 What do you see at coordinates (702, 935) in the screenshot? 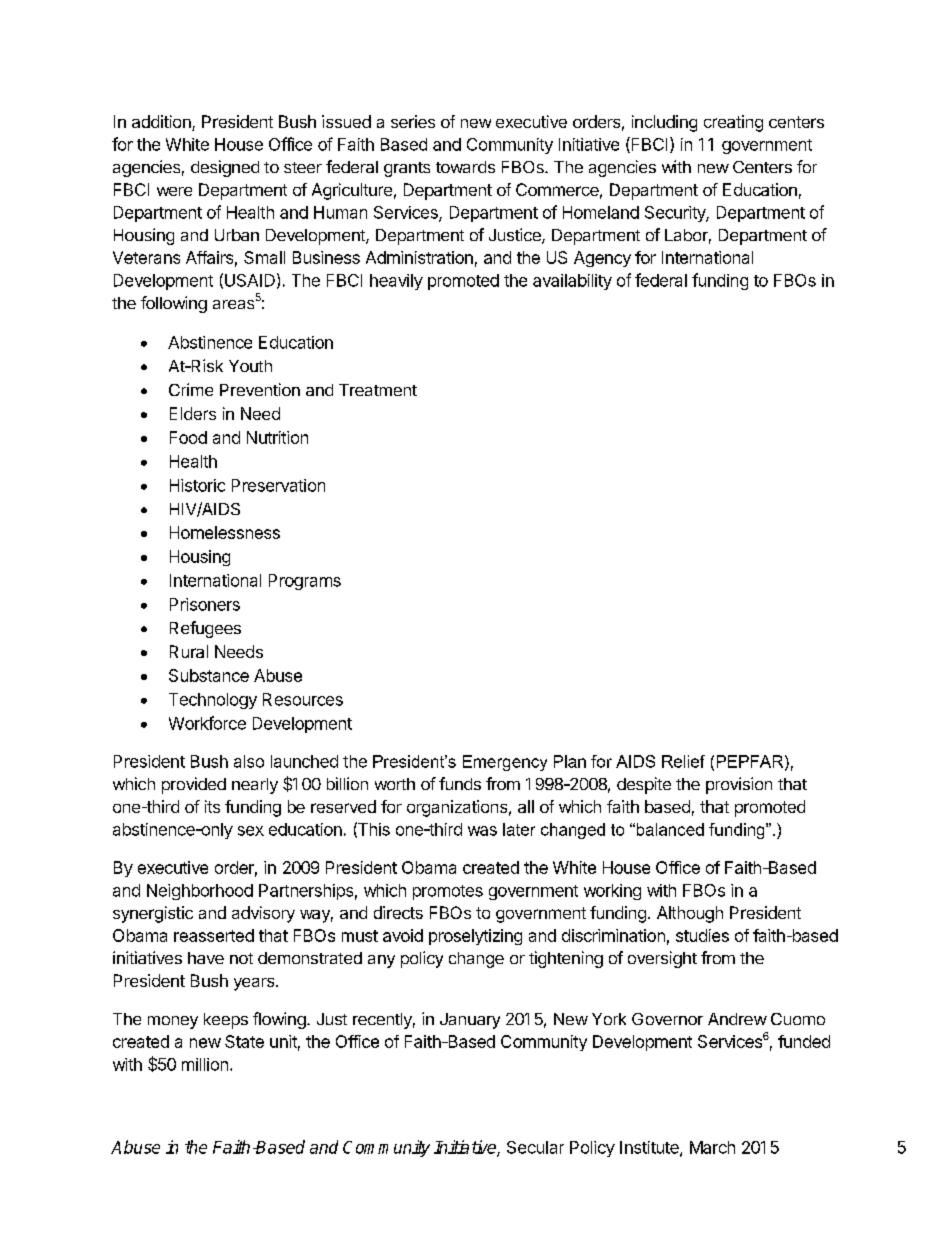
I see `studies` at bounding box center [702, 935].
